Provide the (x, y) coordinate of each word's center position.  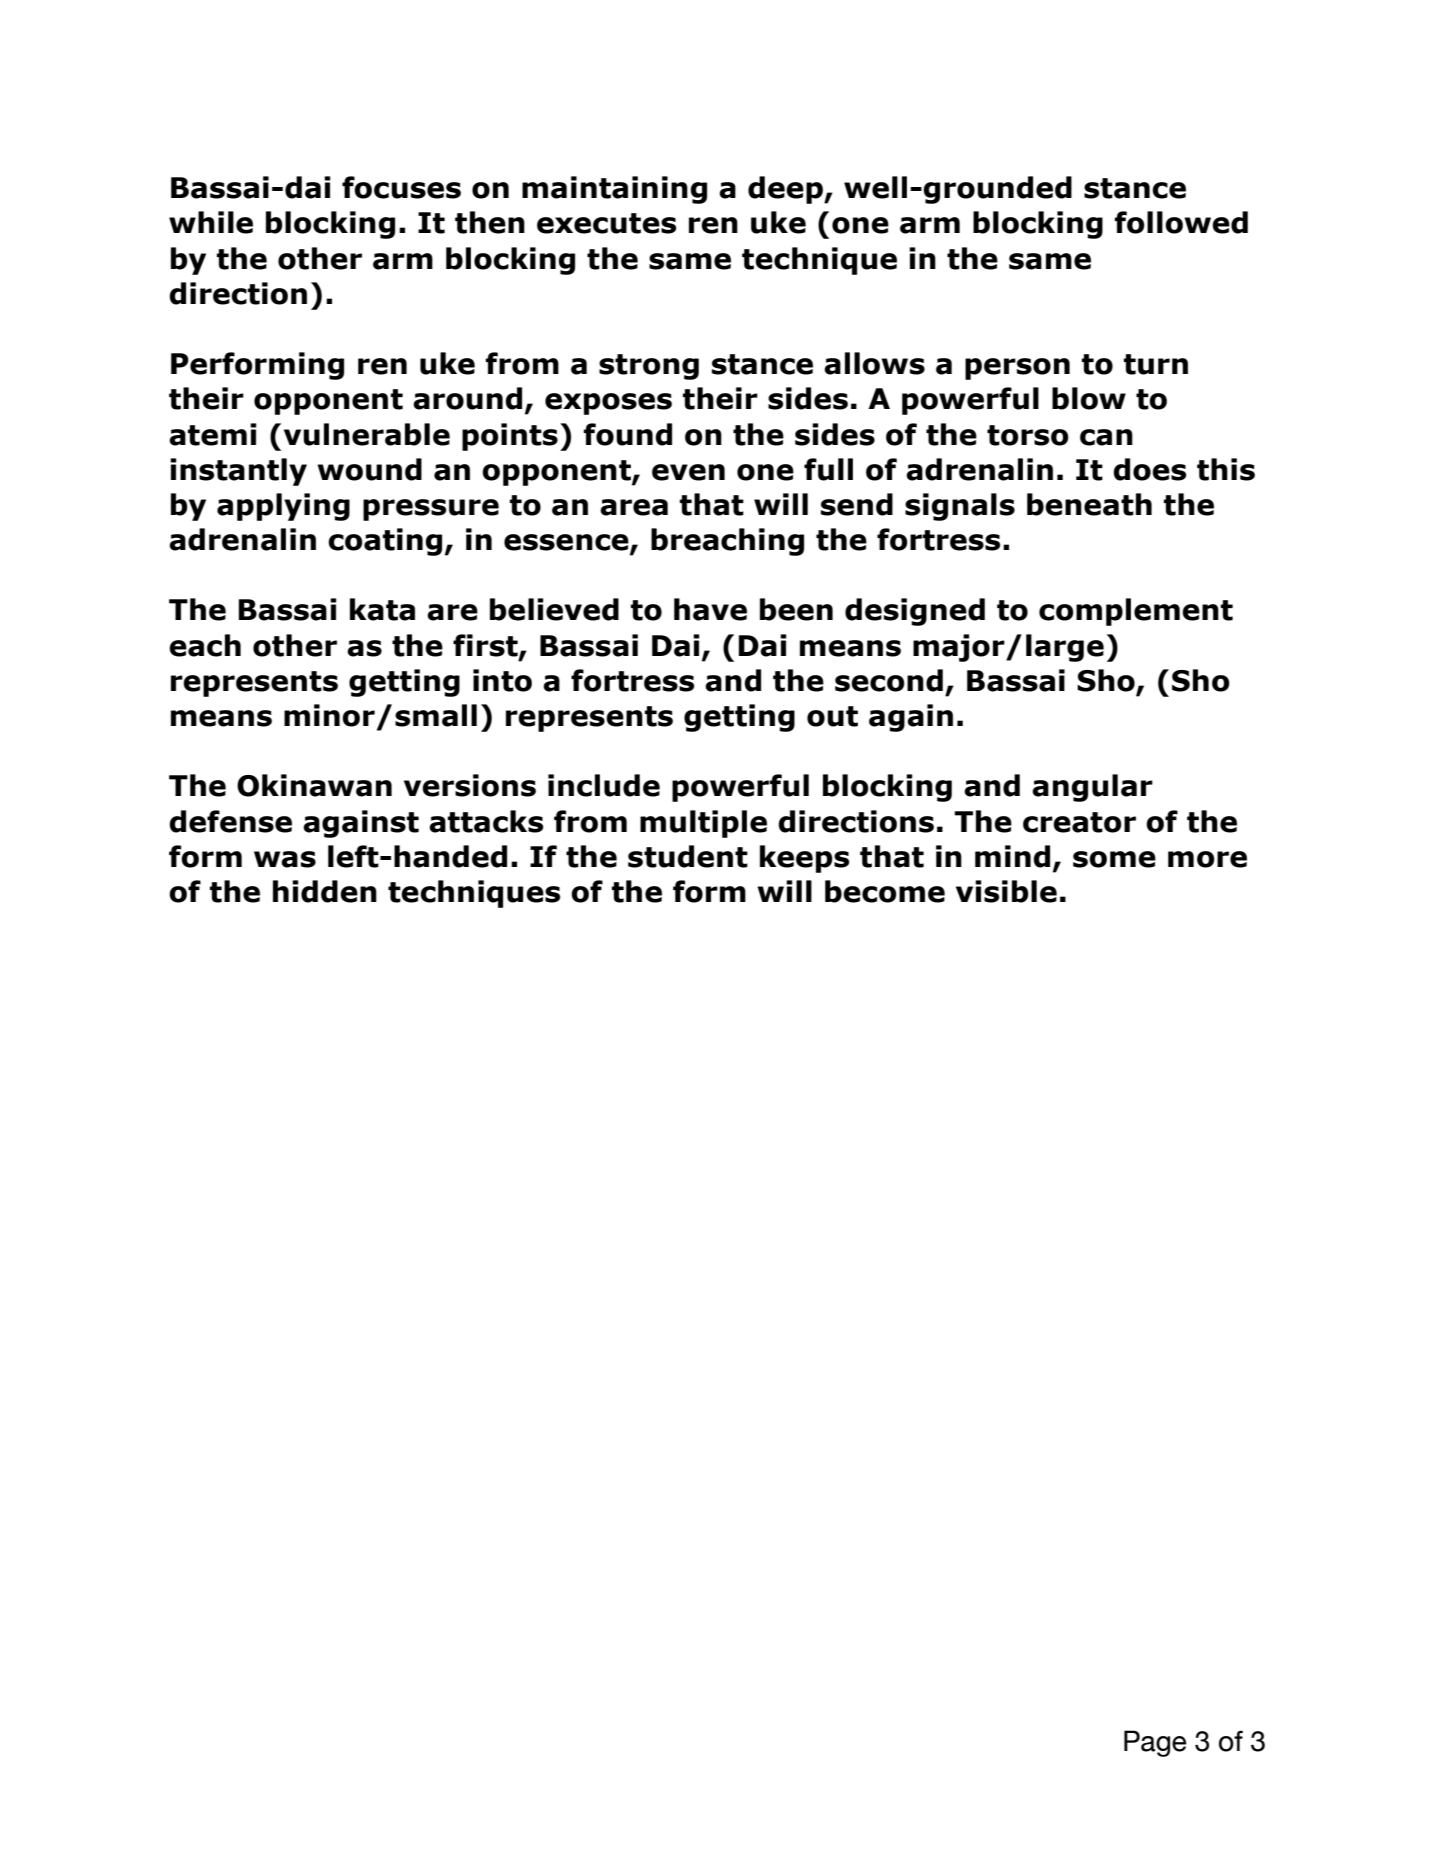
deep (786, 190)
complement (1136, 612)
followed (1181, 222)
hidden (325, 891)
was (285, 859)
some (1114, 859)
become (885, 891)
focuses (401, 187)
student (688, 856)
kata (382, 609)
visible (1006, 891)
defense (230, 821)
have (710, 609)
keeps (804, 859)
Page (1155, 1743)
